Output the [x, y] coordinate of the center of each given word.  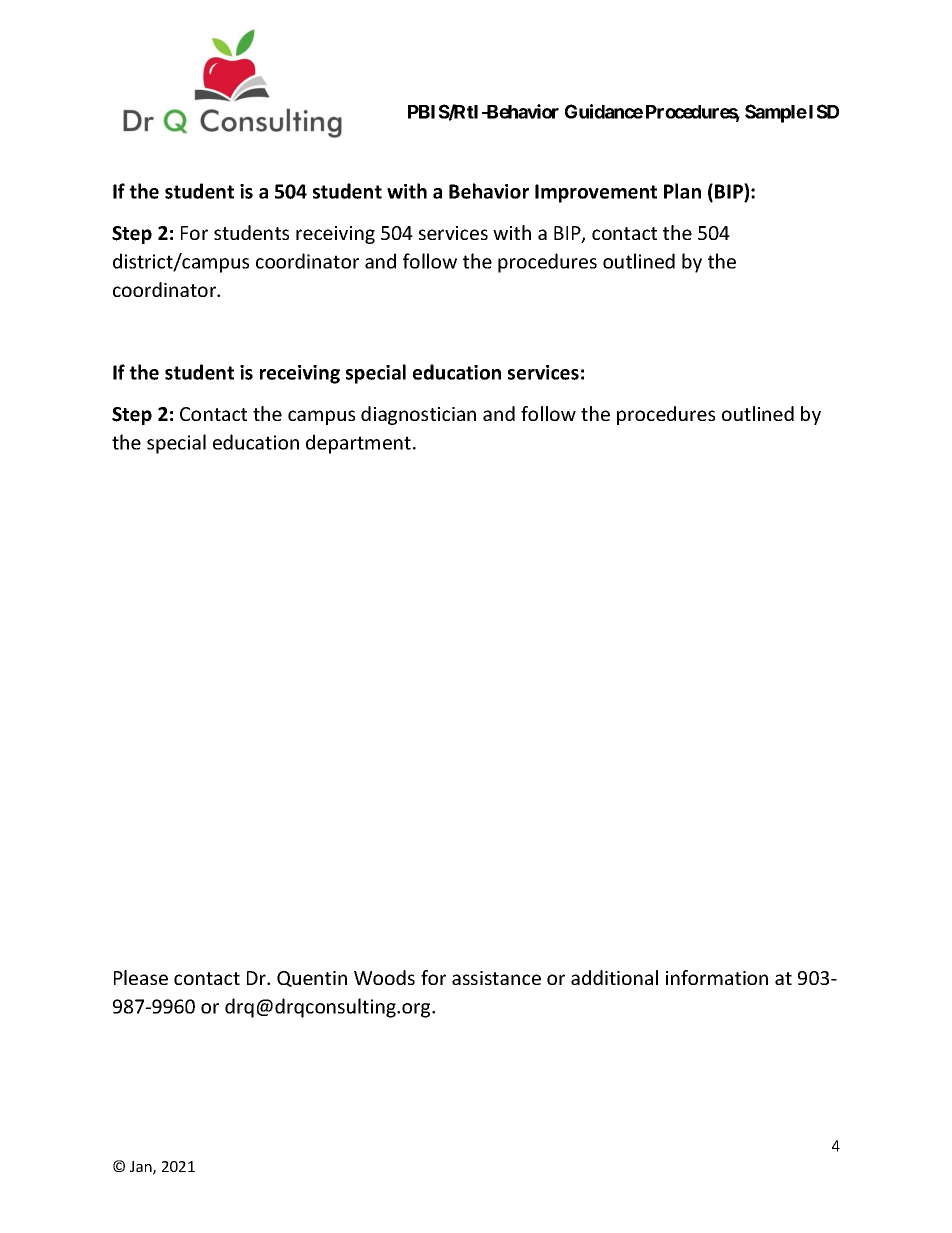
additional [614, 977]
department [358, 444]
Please [141, 977]
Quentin [312, 979]
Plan [682, 191]
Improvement [596, 193]
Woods [384, 977]
